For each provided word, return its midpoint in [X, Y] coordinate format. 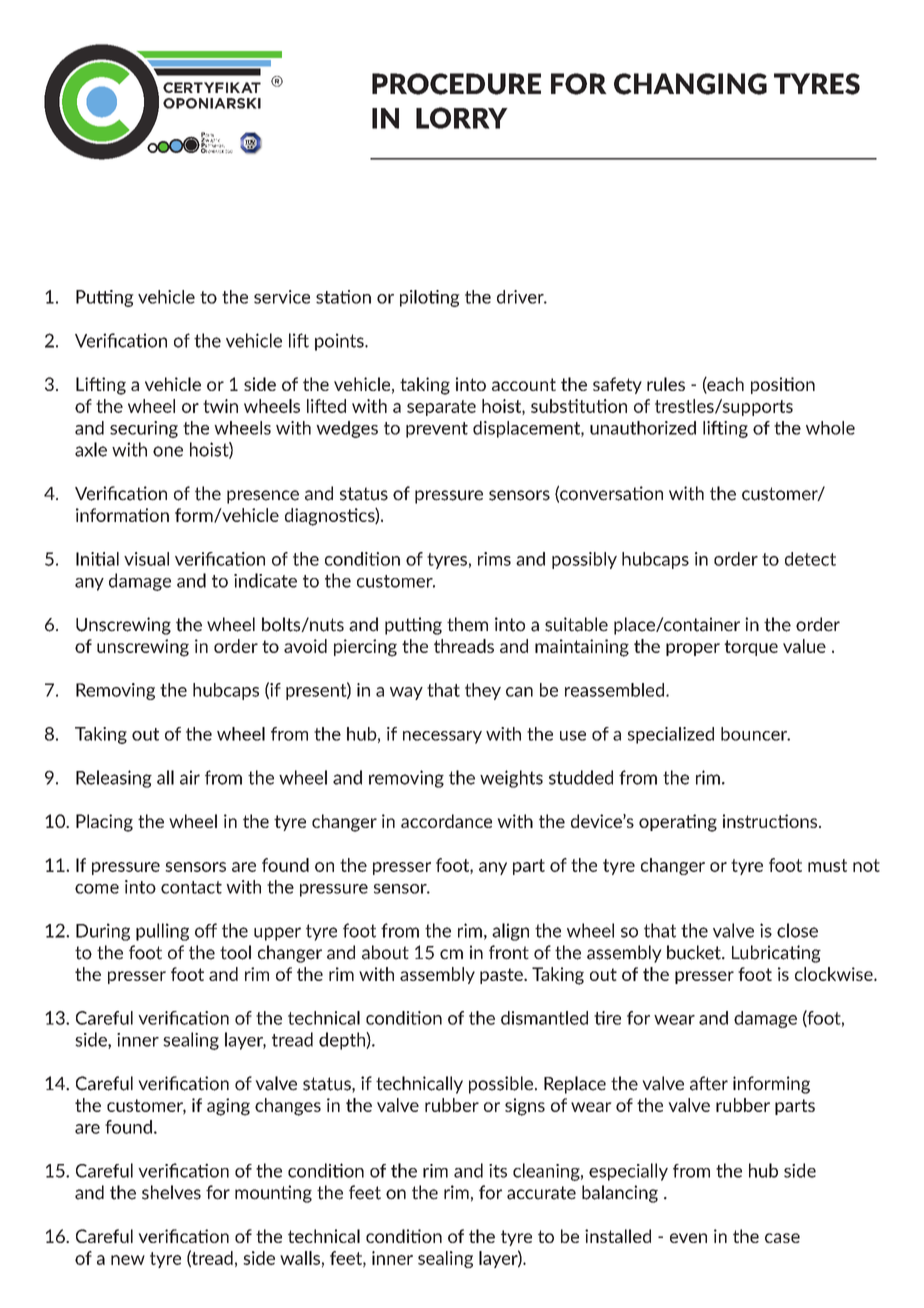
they [483, 691]
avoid [305, 646]
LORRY [462, 118]
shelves [171, 1192]
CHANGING [690, 84]
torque [751, 648]
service [282, 297]
